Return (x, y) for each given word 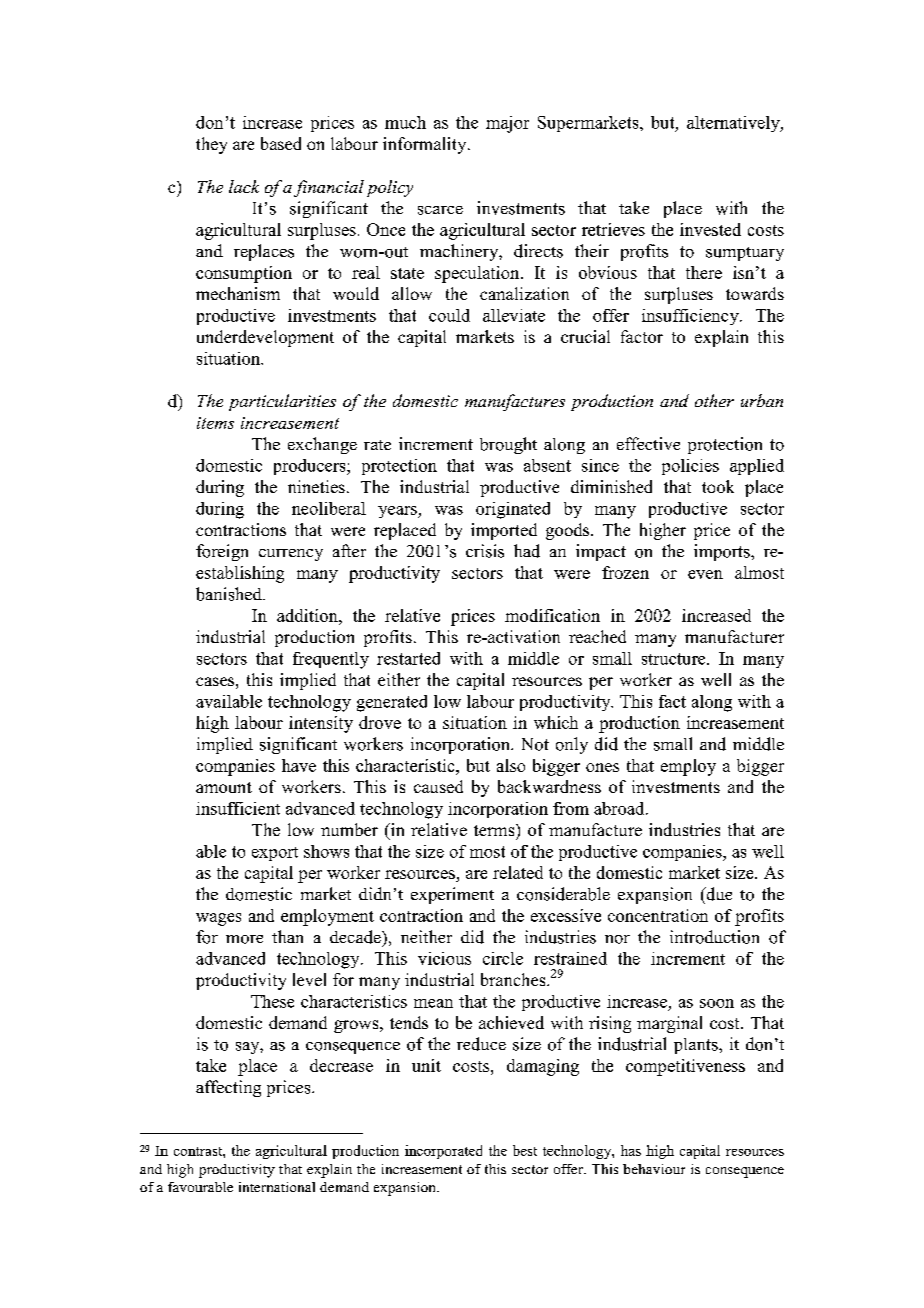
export (275, 854)
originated (513, 510)
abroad (620, 808)
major (507, 124)
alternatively (734, 124)
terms (495, 830)
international (277, 1187)
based (281, 143)
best (525, 1150)
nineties (316, 486)
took (718, 486)
